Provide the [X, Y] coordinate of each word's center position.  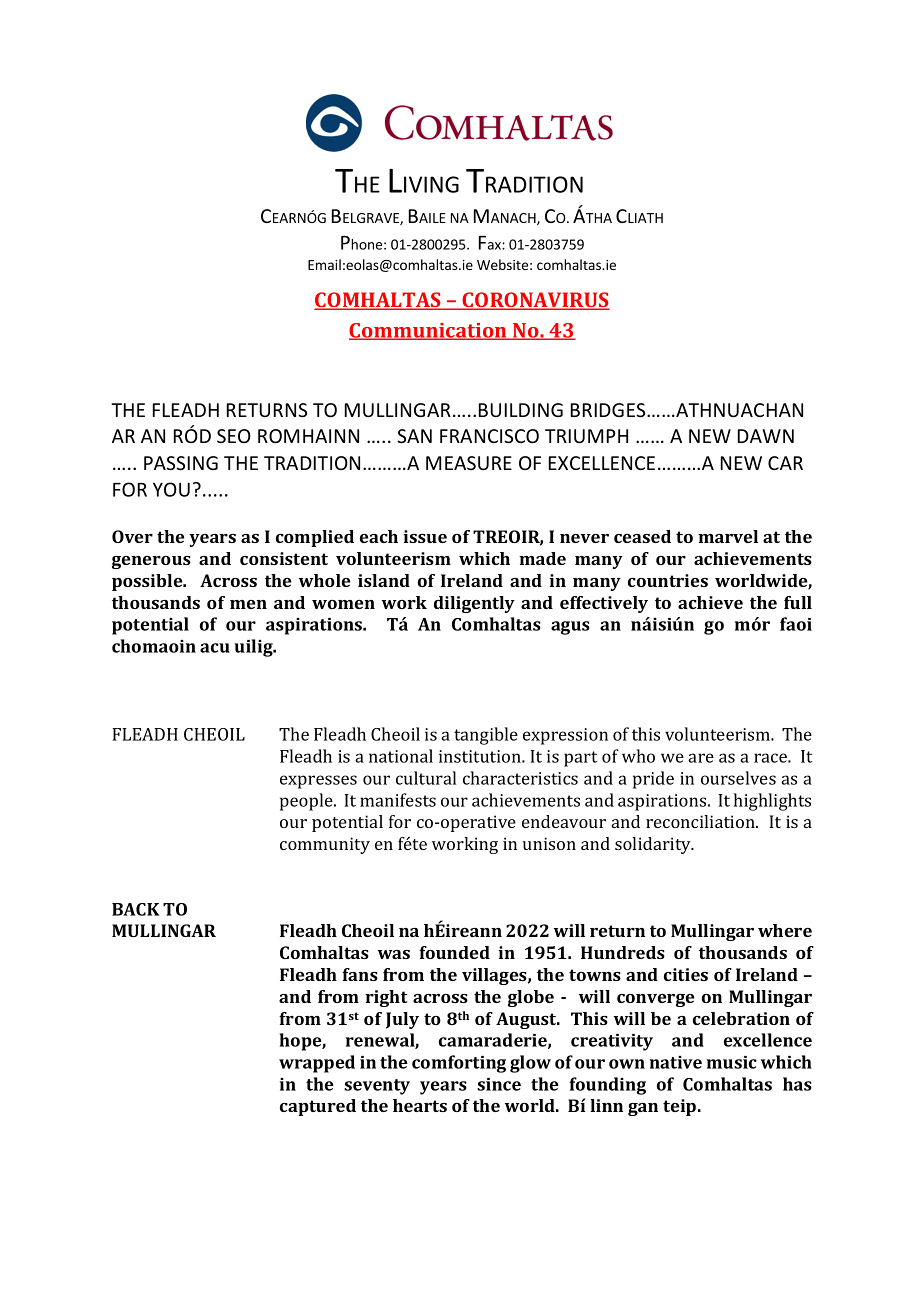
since [499, 1084]
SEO [234, 436]
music [732, 1062]
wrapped [317, 1064]
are [701, 758]
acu [215, 648]
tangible [486, 736]
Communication [429, 331]
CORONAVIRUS [535, 301]
